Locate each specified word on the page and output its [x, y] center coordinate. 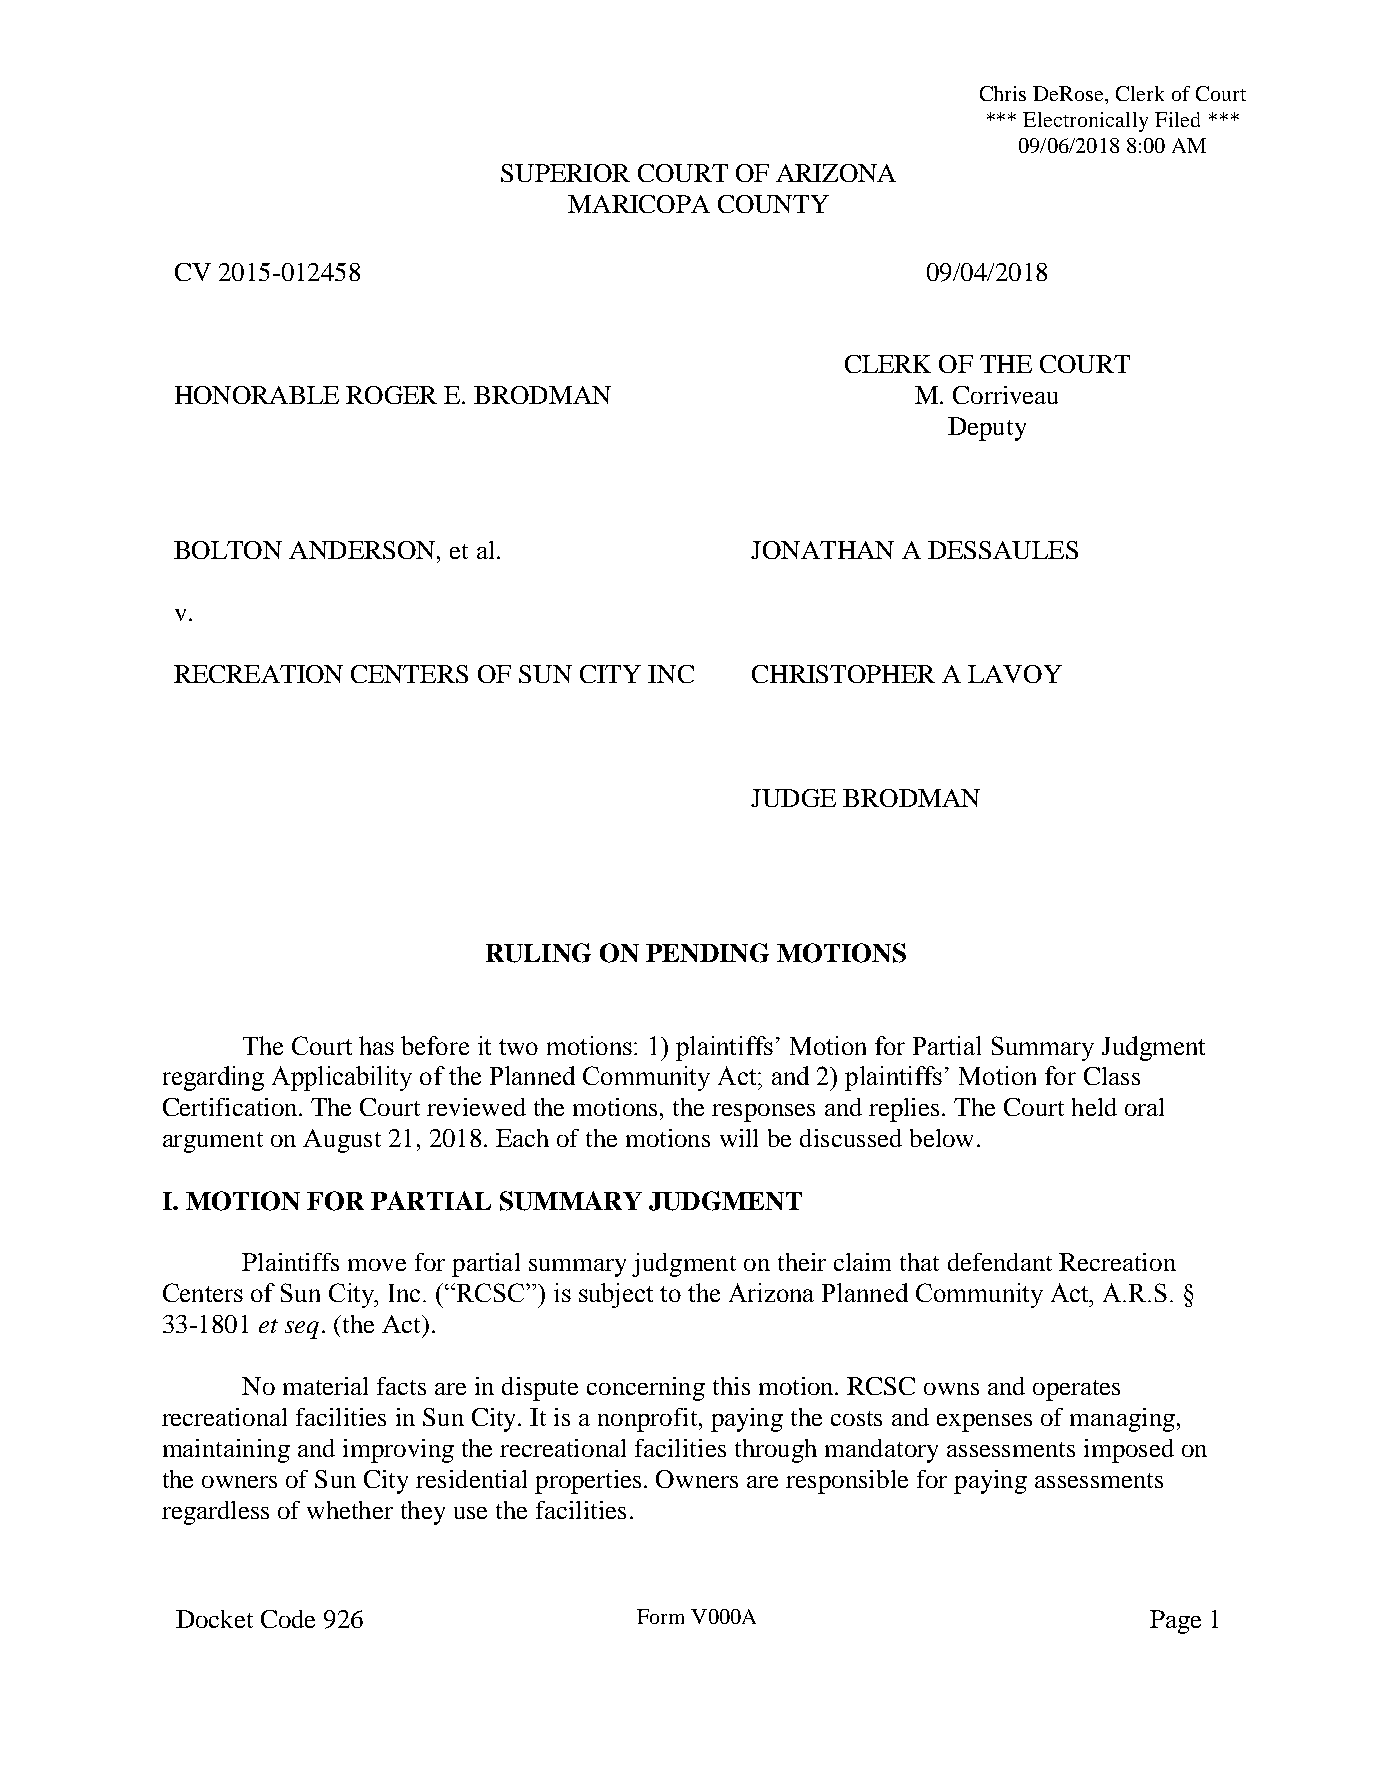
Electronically [1085, 122]
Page [1175, 1622]
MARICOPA [639, 204]
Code [288, 1619]
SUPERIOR [565, 173]
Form [660, 1616]
